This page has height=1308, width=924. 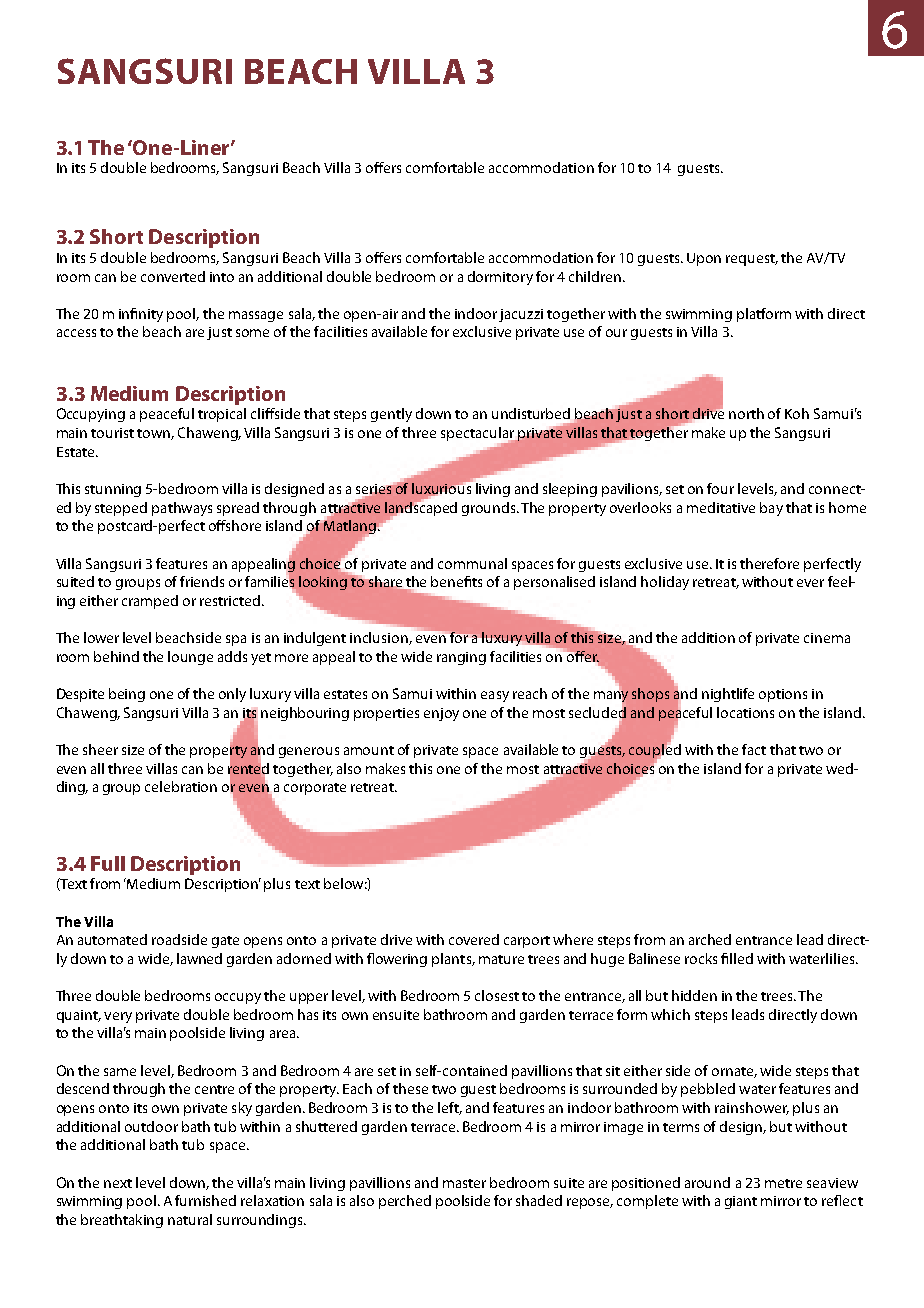 I want to click on fact, so click(x=754, y=749).
